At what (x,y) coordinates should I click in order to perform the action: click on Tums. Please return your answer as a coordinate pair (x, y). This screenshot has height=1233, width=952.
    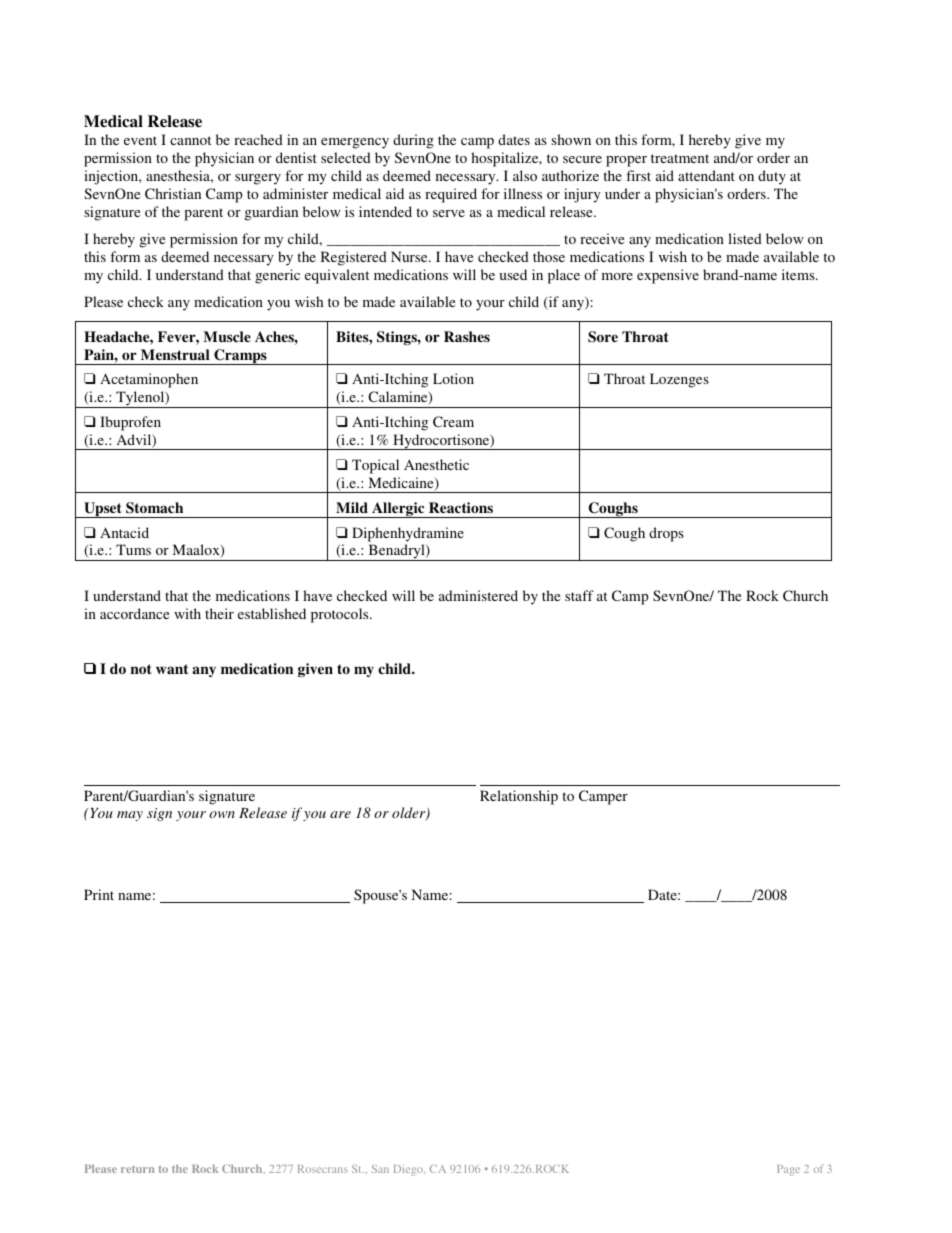
    Looking at the image, I should click on (133, 549).
